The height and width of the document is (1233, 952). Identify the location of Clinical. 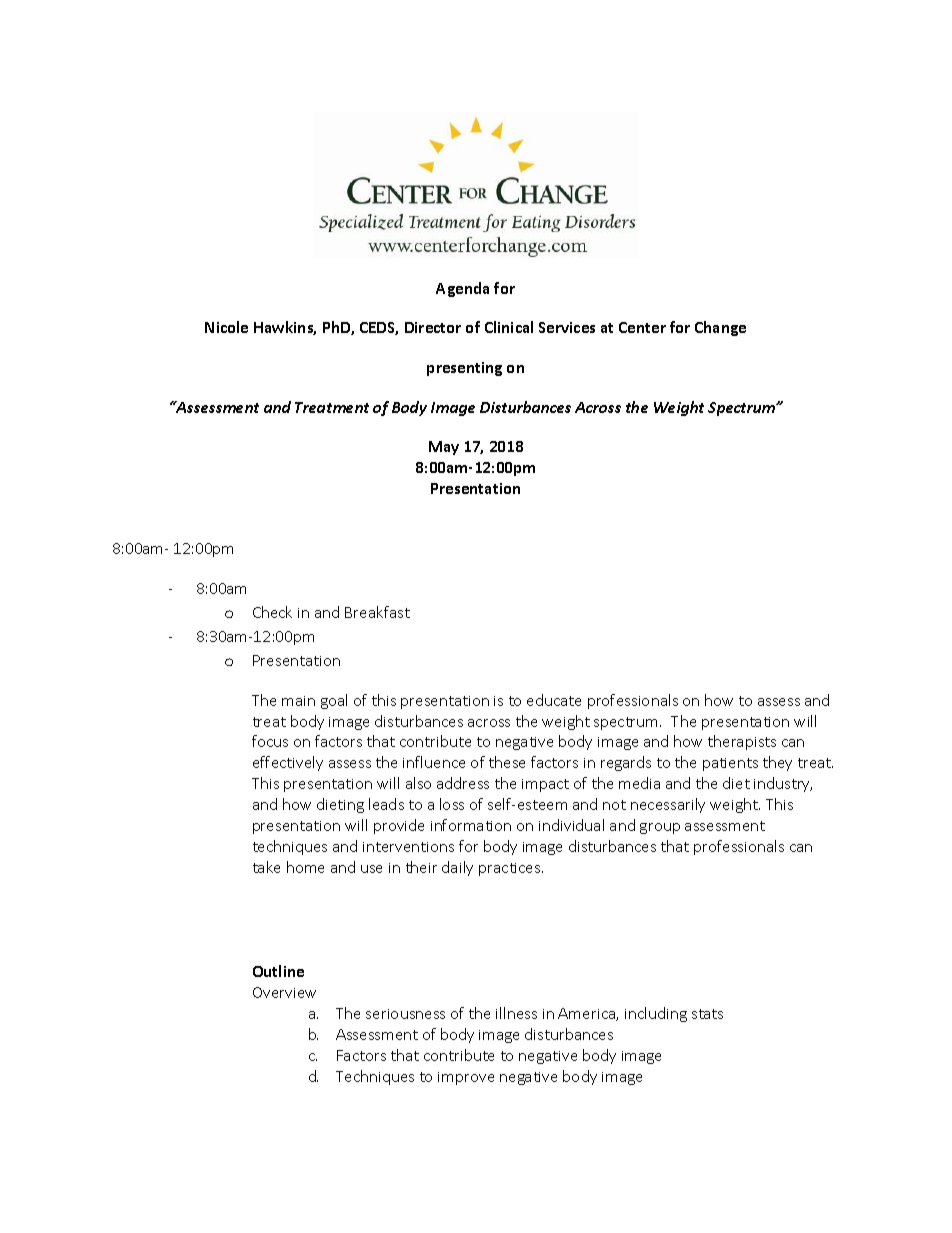
(509, 327).
